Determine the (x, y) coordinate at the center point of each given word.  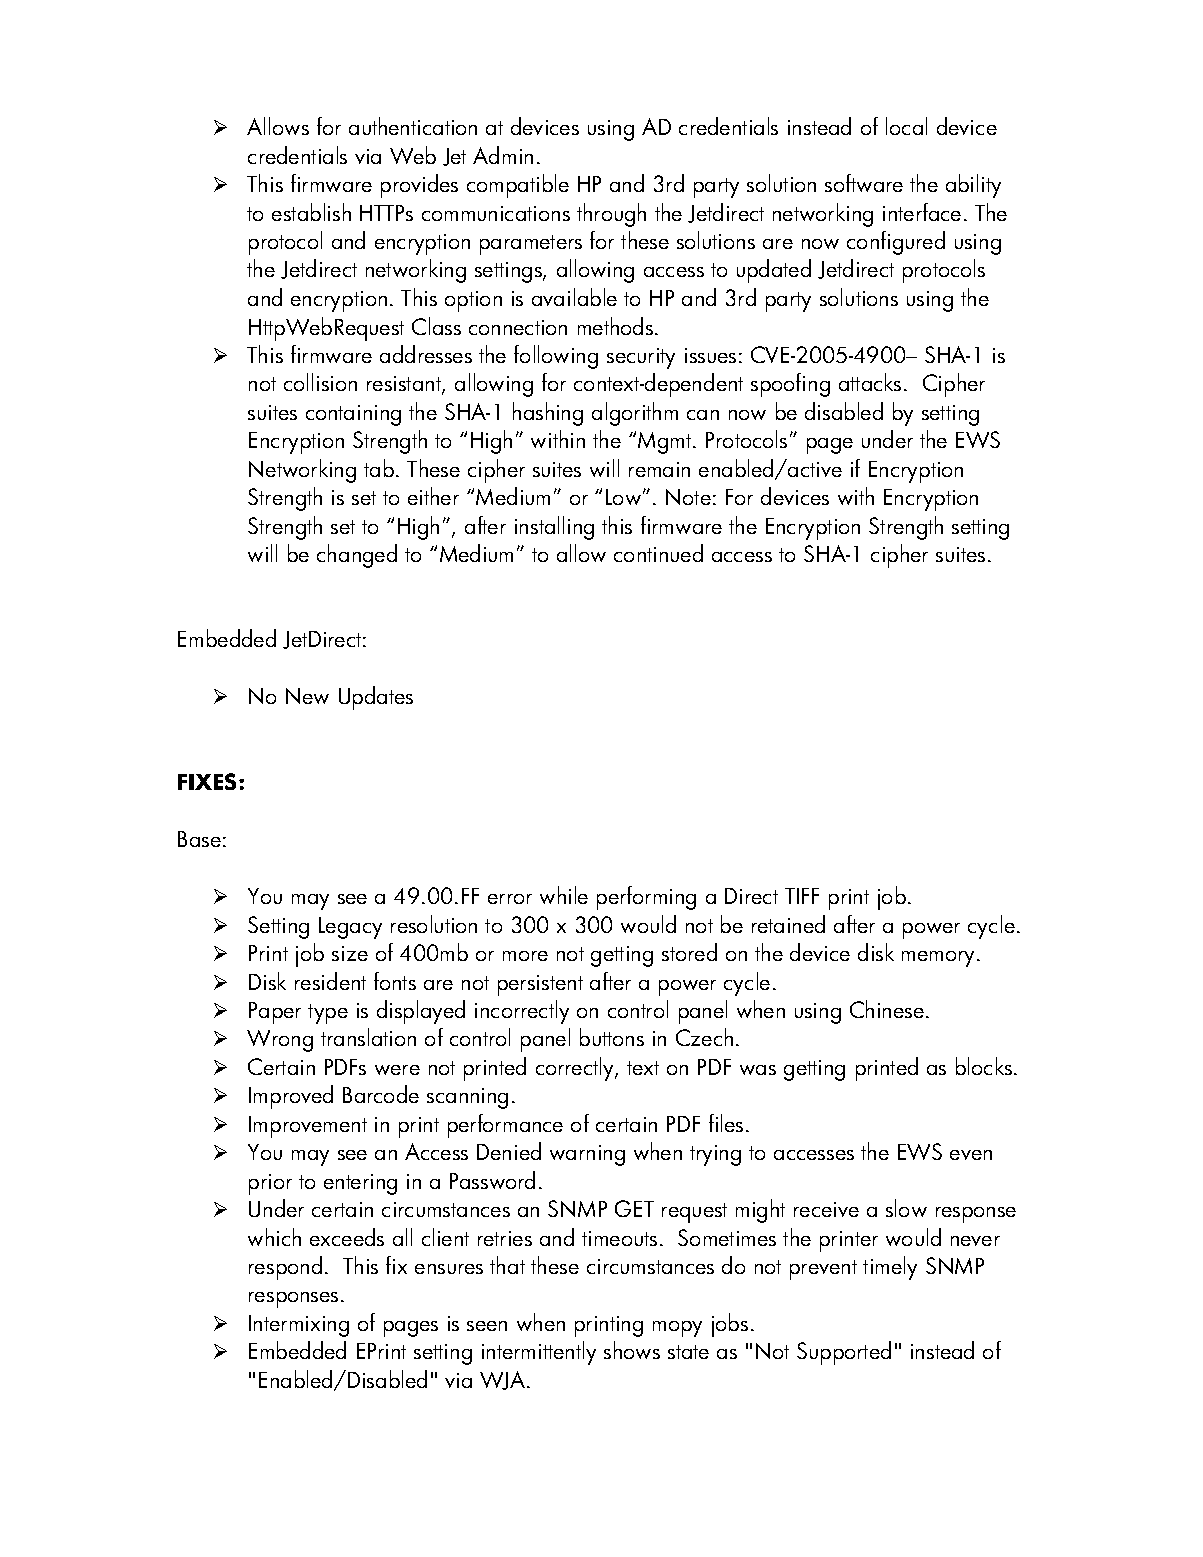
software (864, 183)
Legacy (350, 928)
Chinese (887, 1009)
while (564, 895)
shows (632, 1350)
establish (311, 212)
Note (688, 497)
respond (285, 1268)
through (611, 215)
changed (357, 556)
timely (890, 1268)
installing (554, 528)
